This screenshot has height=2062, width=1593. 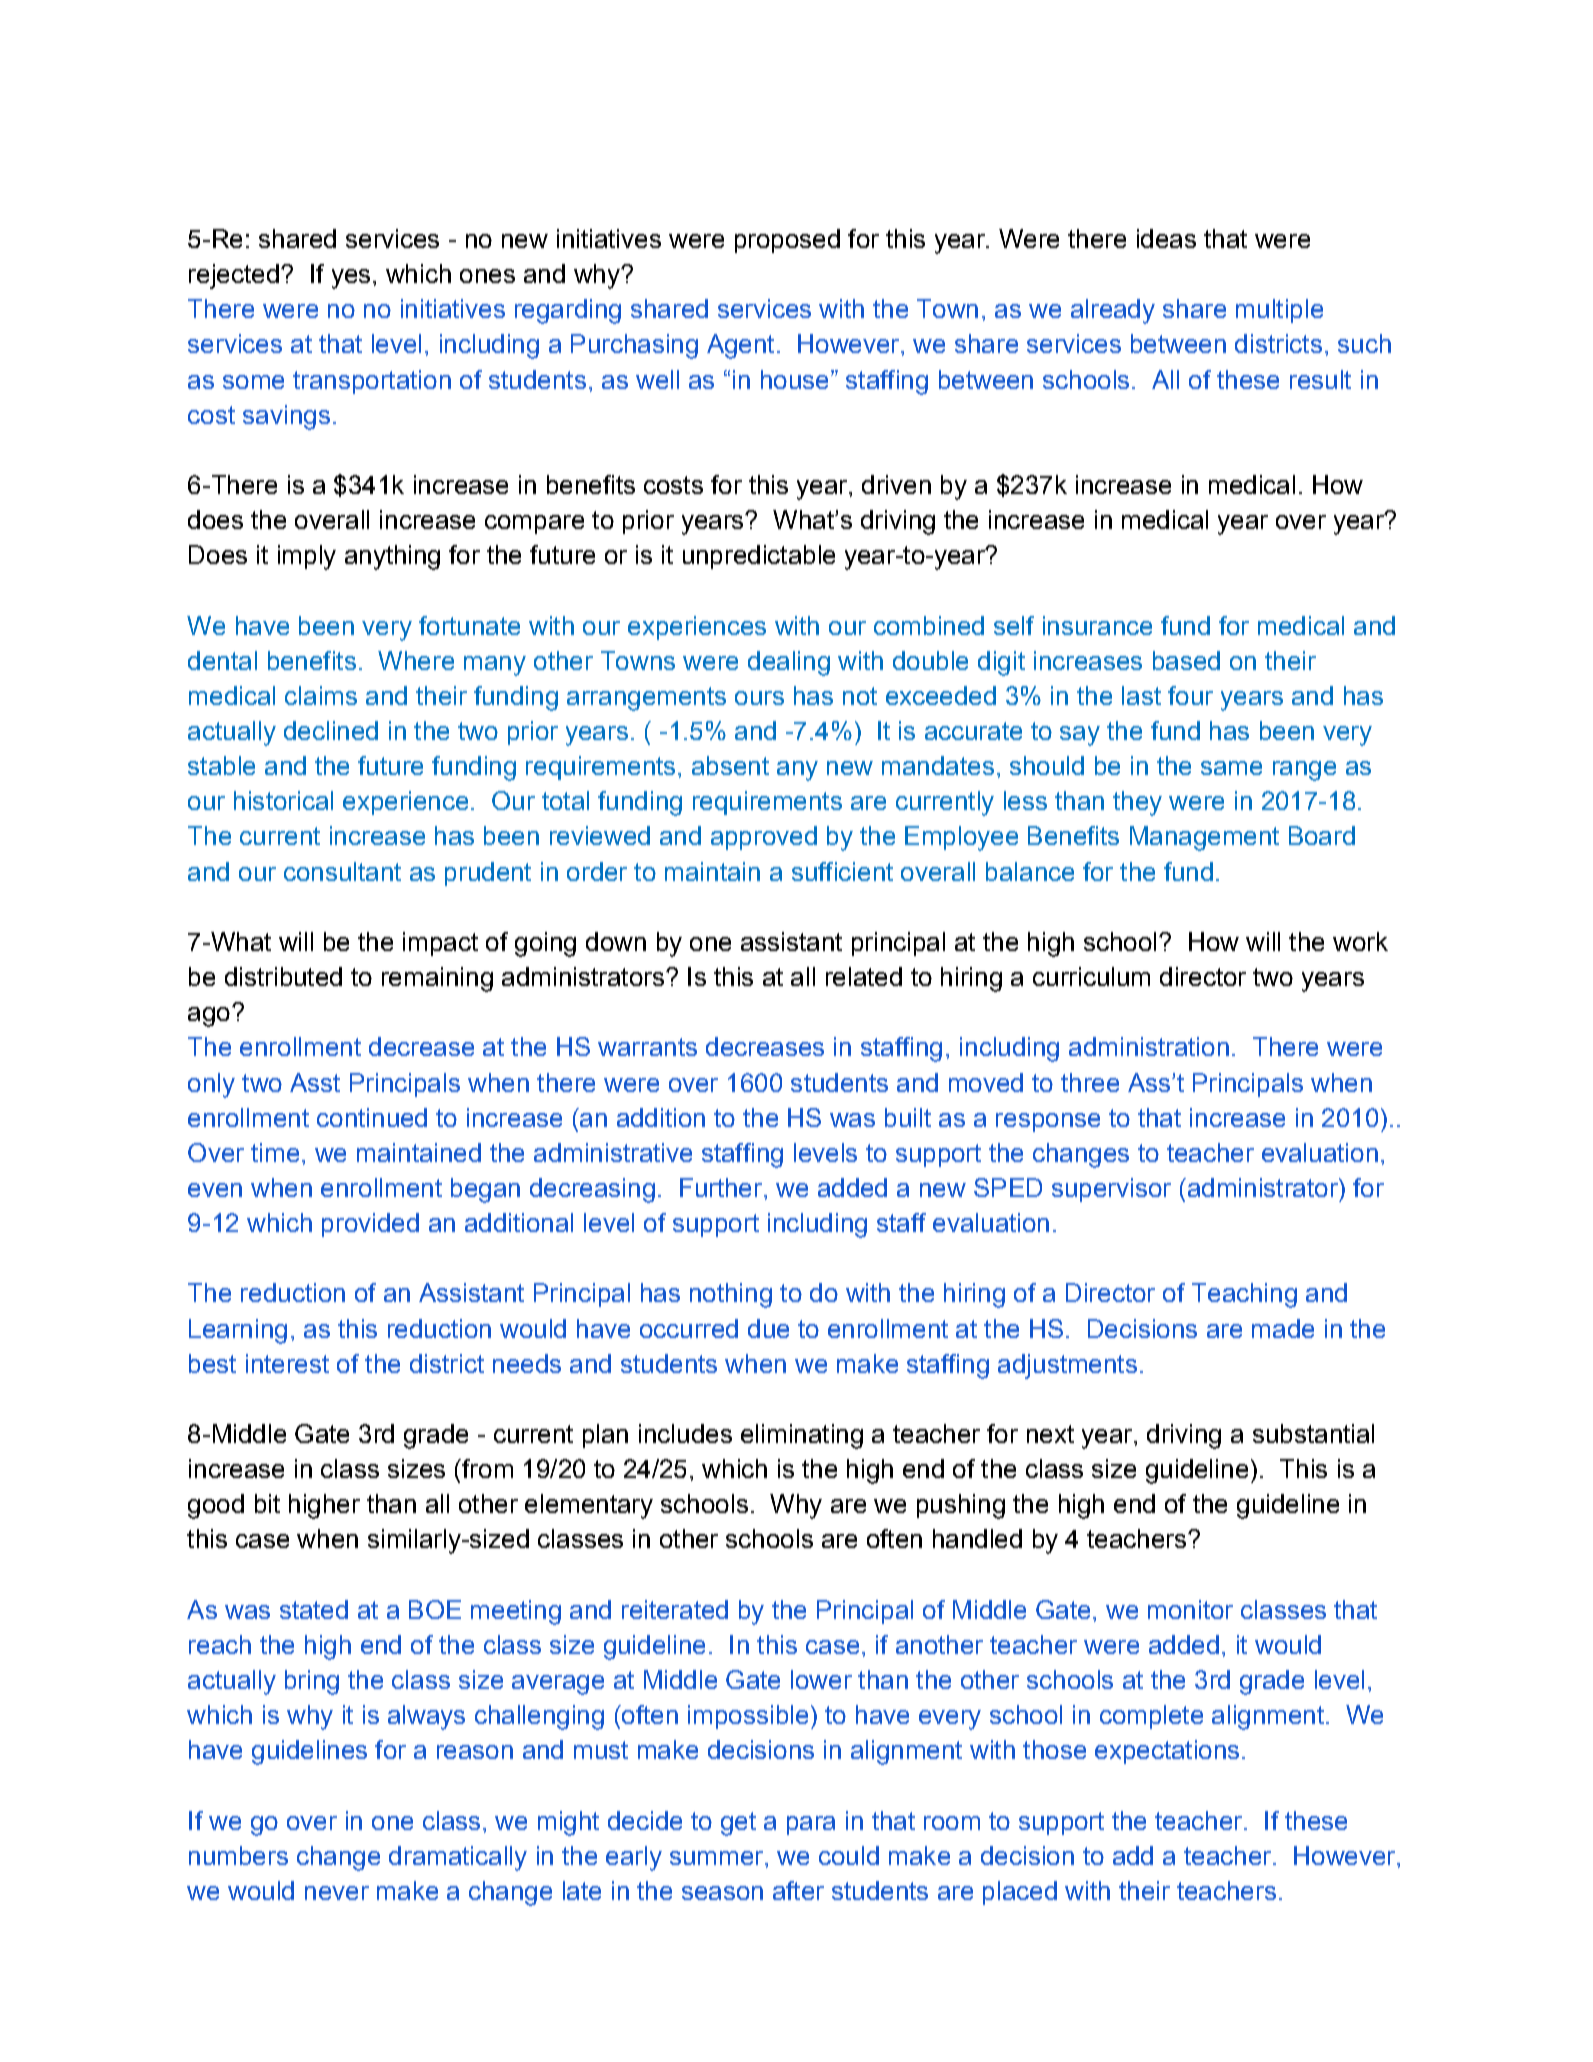 I want to click on eliminating, so click(x=802, y=1436).
